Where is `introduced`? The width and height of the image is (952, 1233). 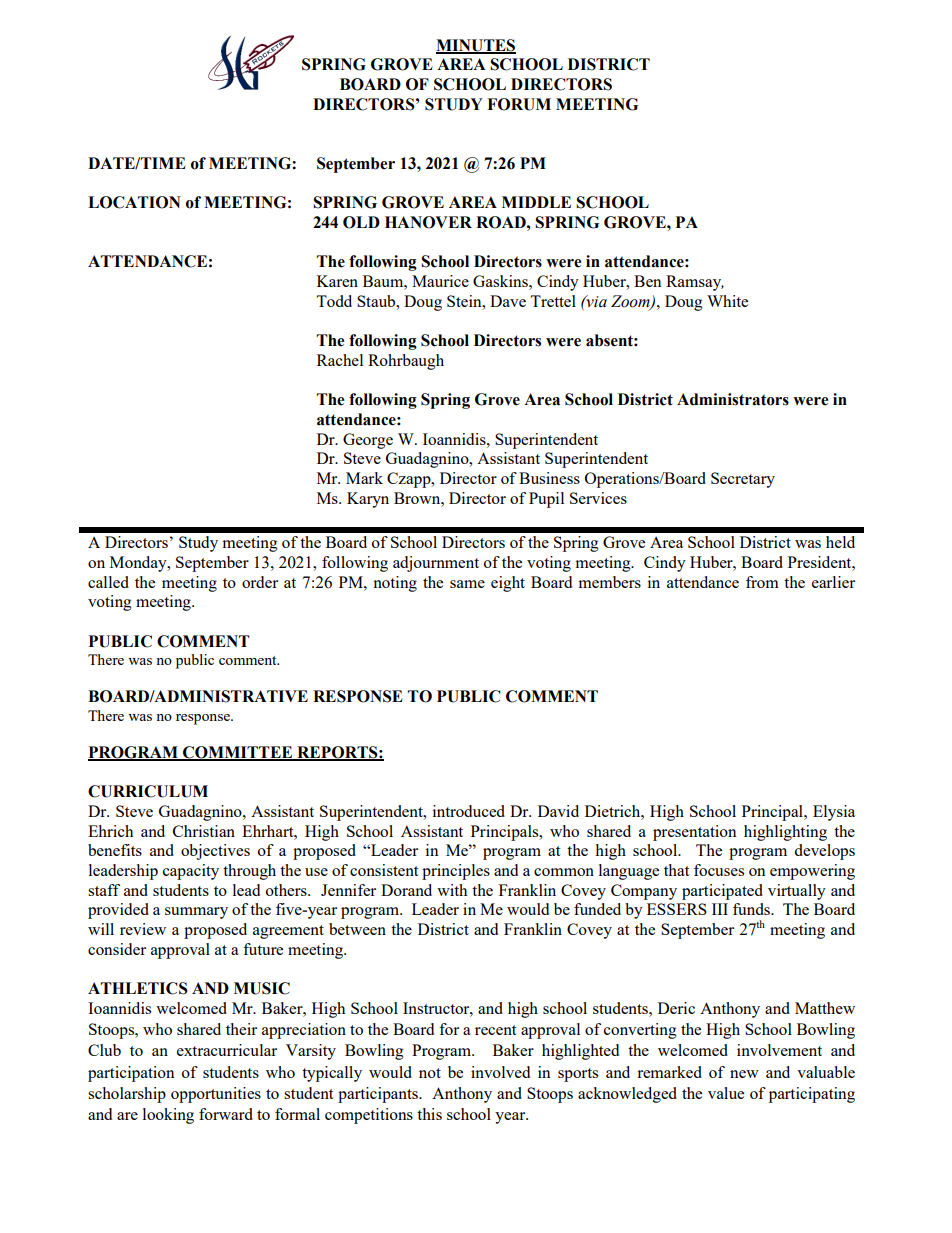 introduced is located at coordinates (469, 811).
